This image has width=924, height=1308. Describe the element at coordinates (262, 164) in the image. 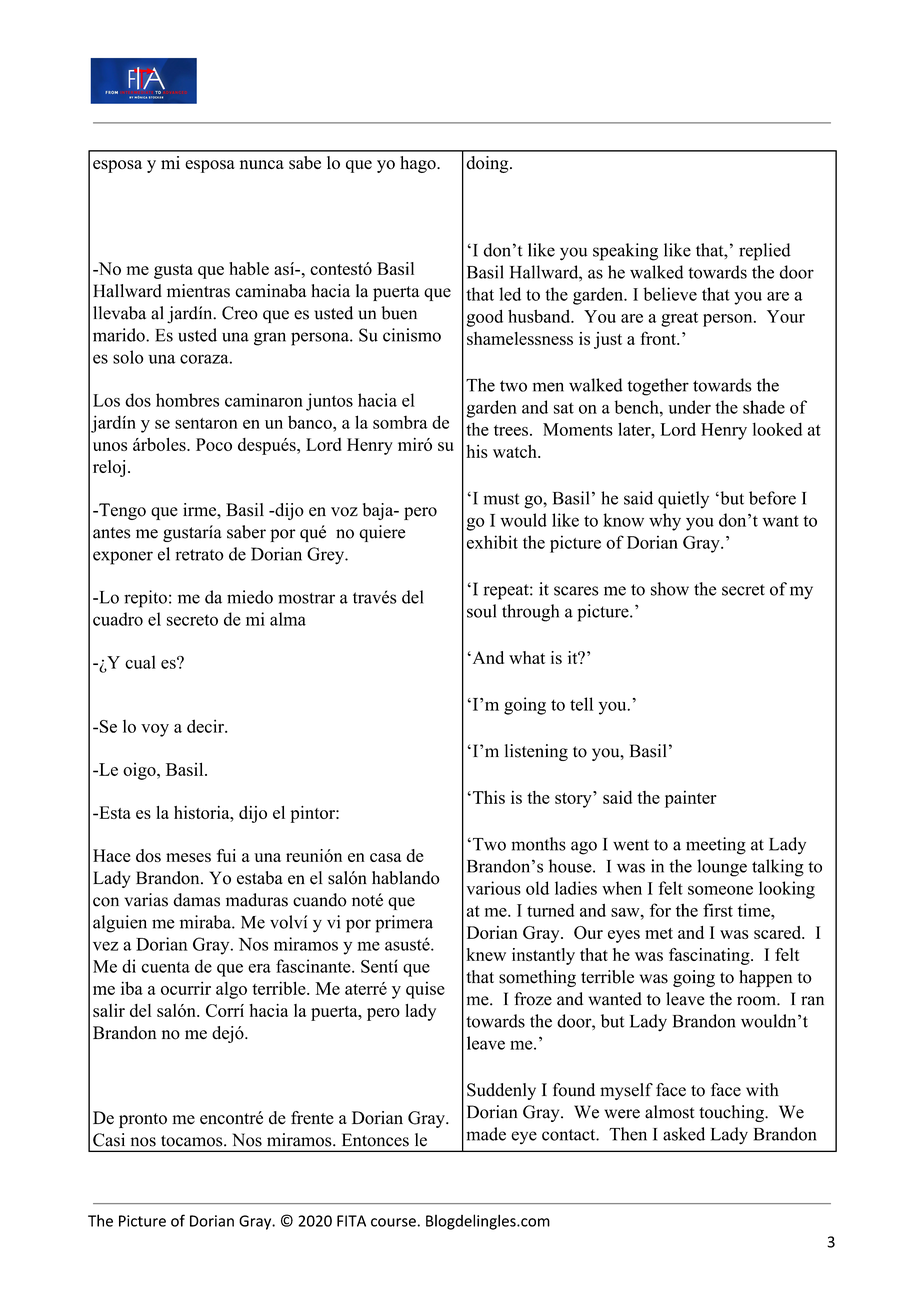

I see `nunca` at that location.
